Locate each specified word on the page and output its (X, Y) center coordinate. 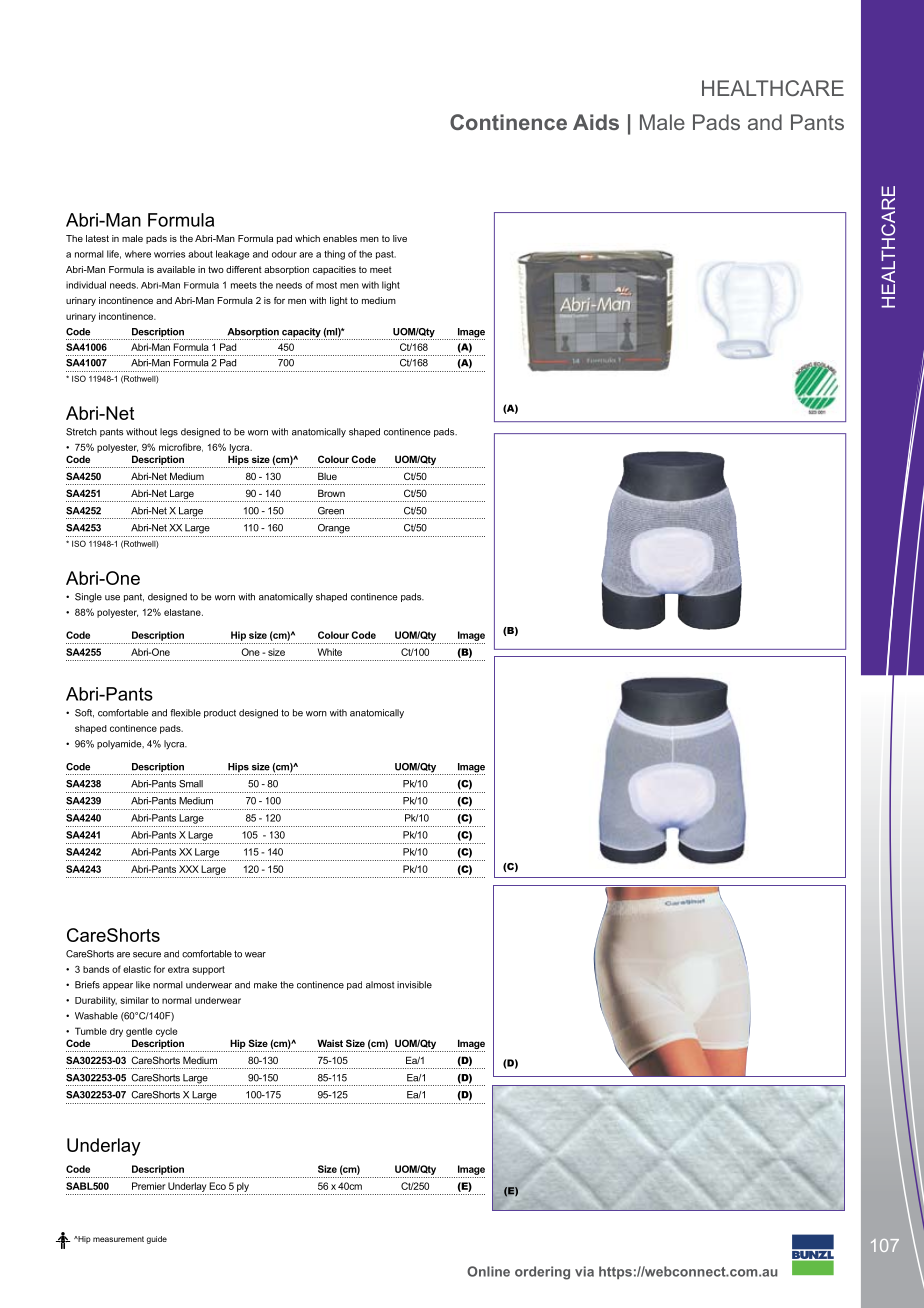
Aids (596, 122)
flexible (185, 713)
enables (340, 238)
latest (97, 238)
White (330, 652)
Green (331, 511)
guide (157, 1240)
